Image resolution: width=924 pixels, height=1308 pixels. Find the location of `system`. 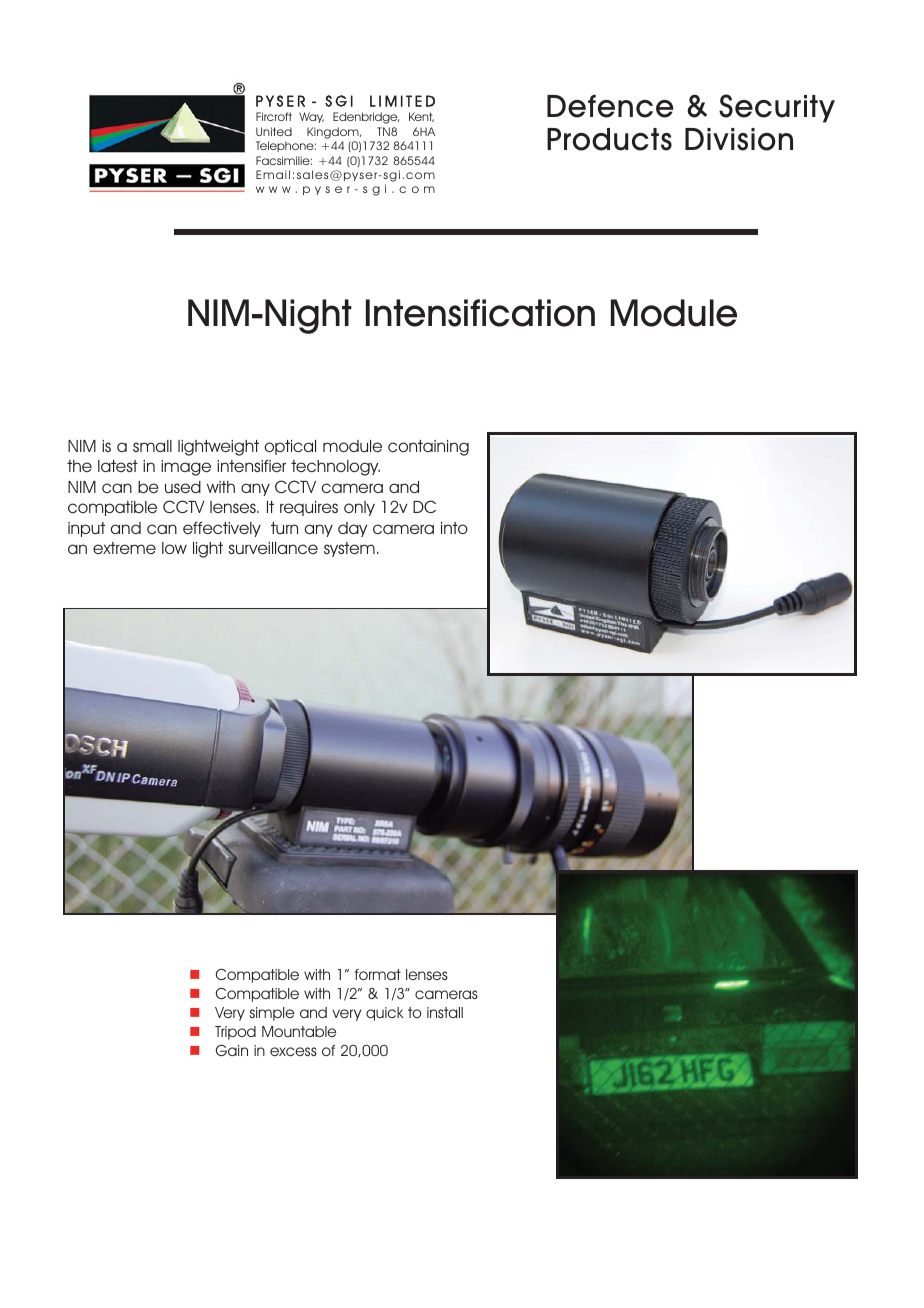

system is located at coordinates (349, 549).
